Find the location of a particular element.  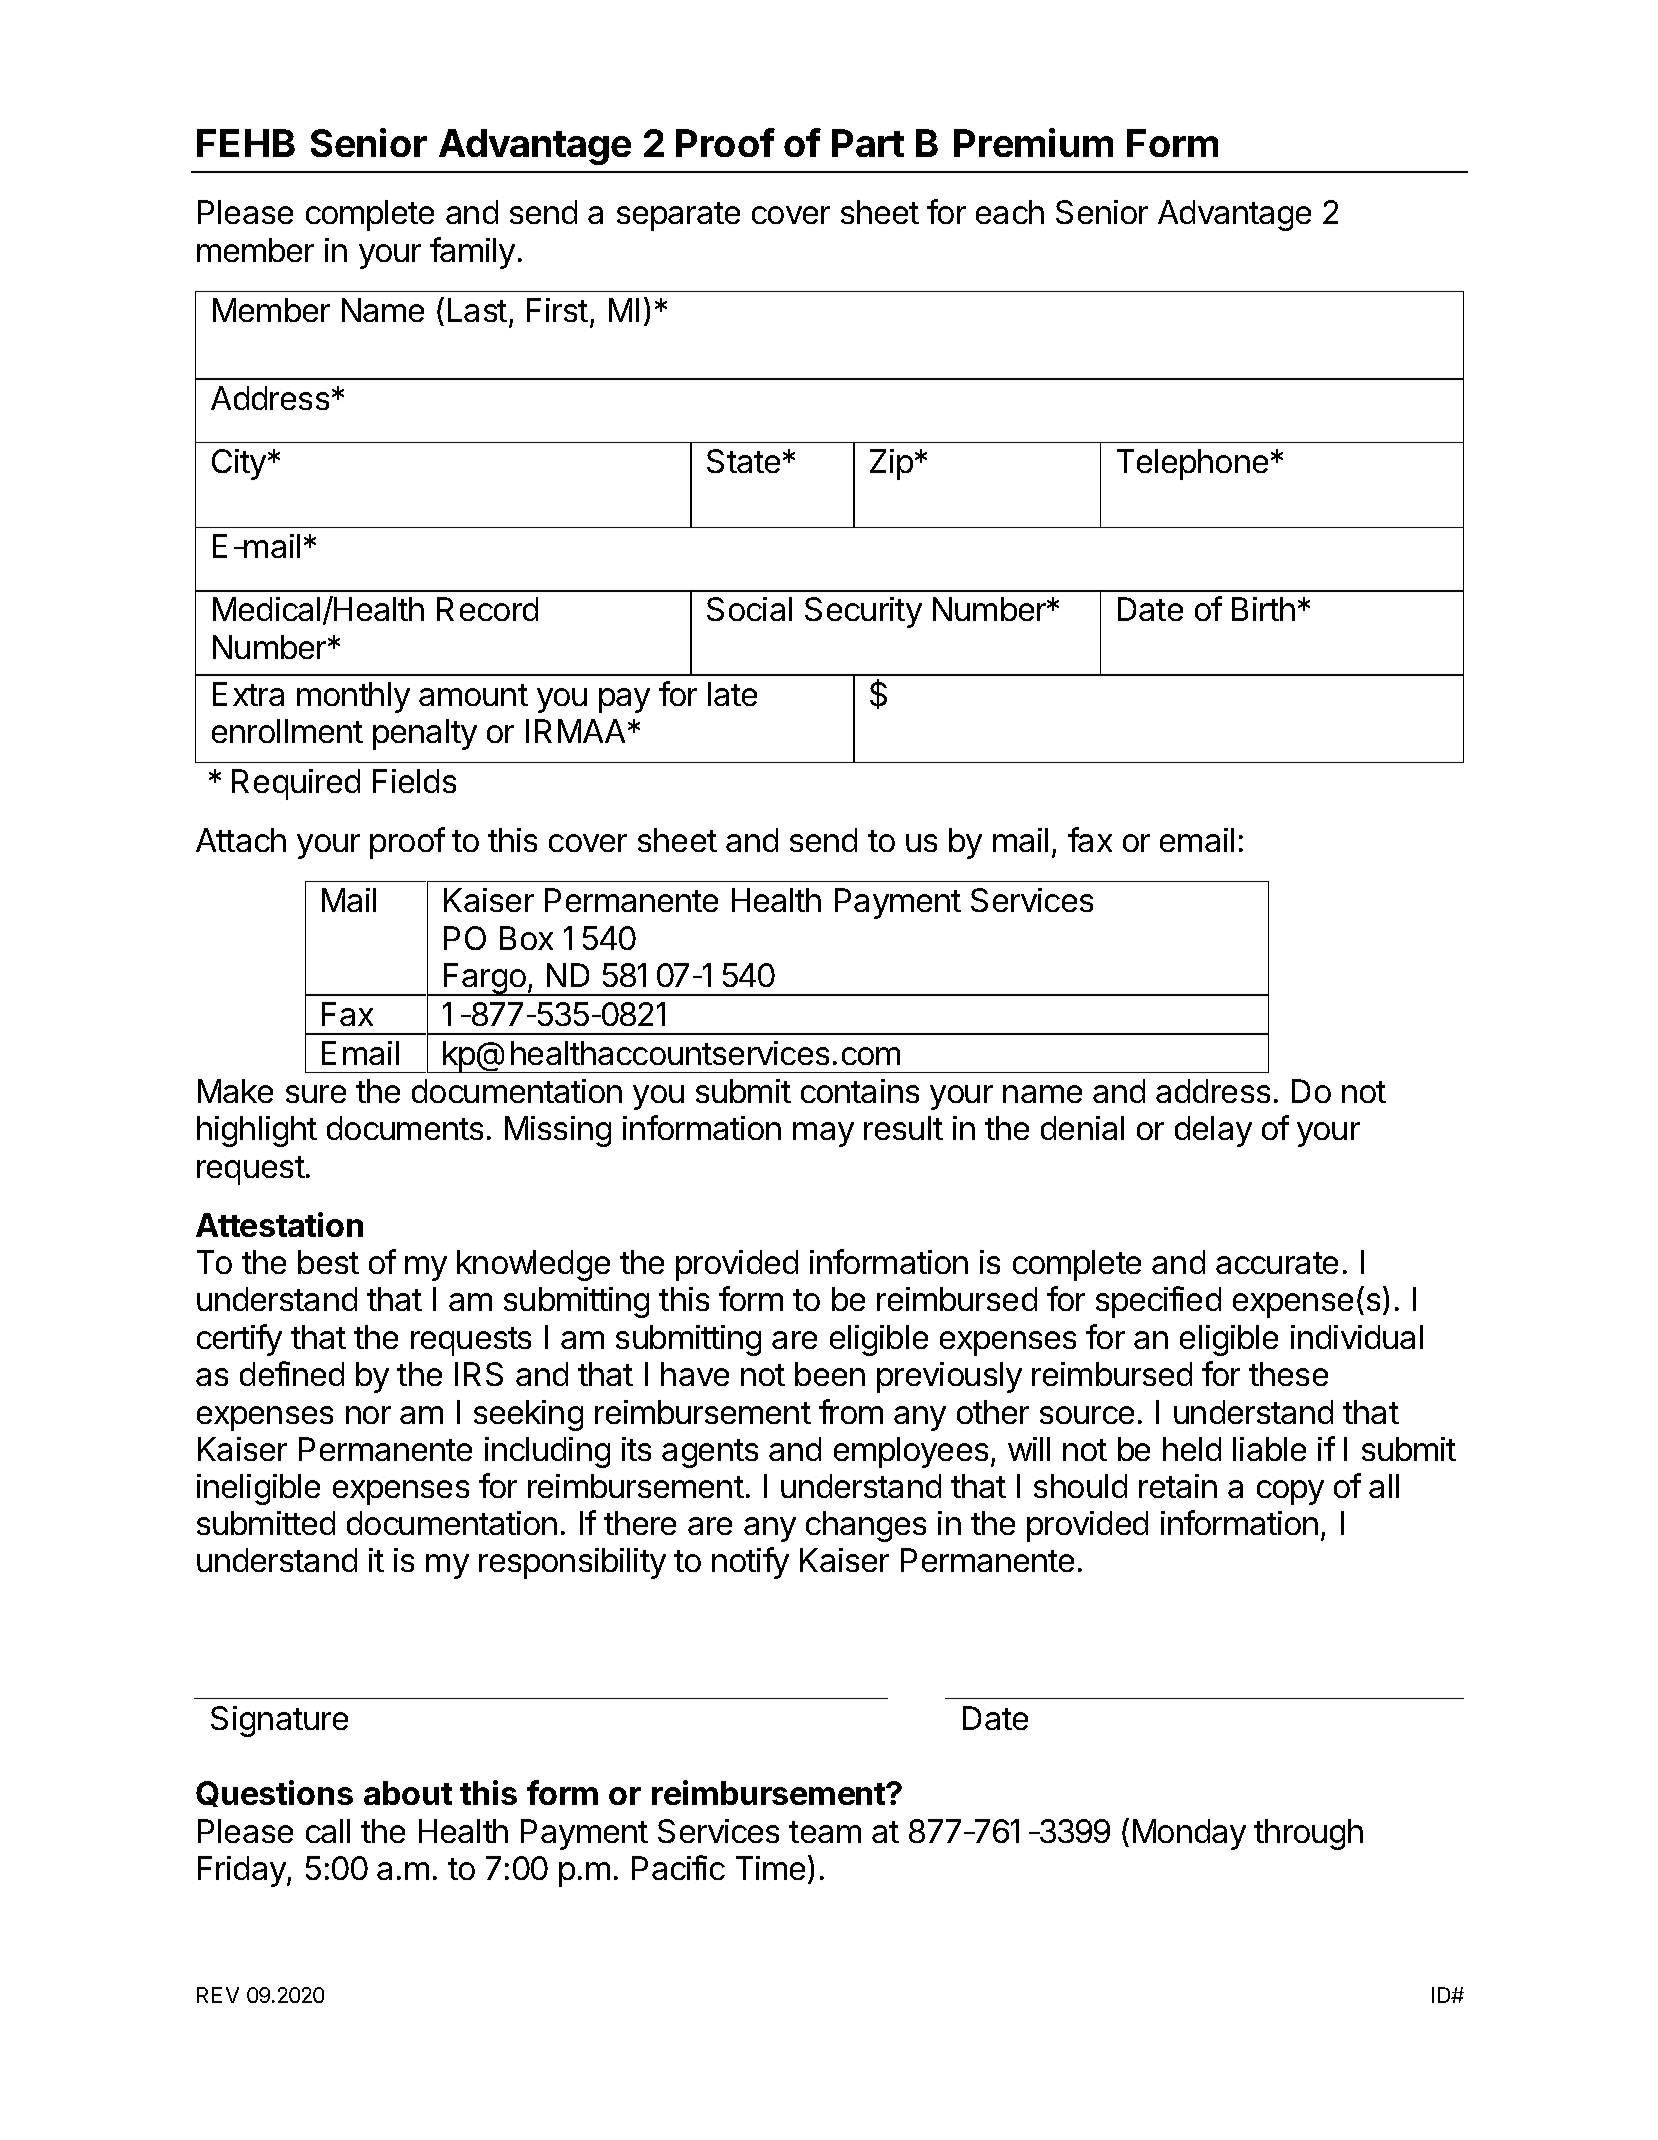

delay is located at coordinates (1213, 1131).
